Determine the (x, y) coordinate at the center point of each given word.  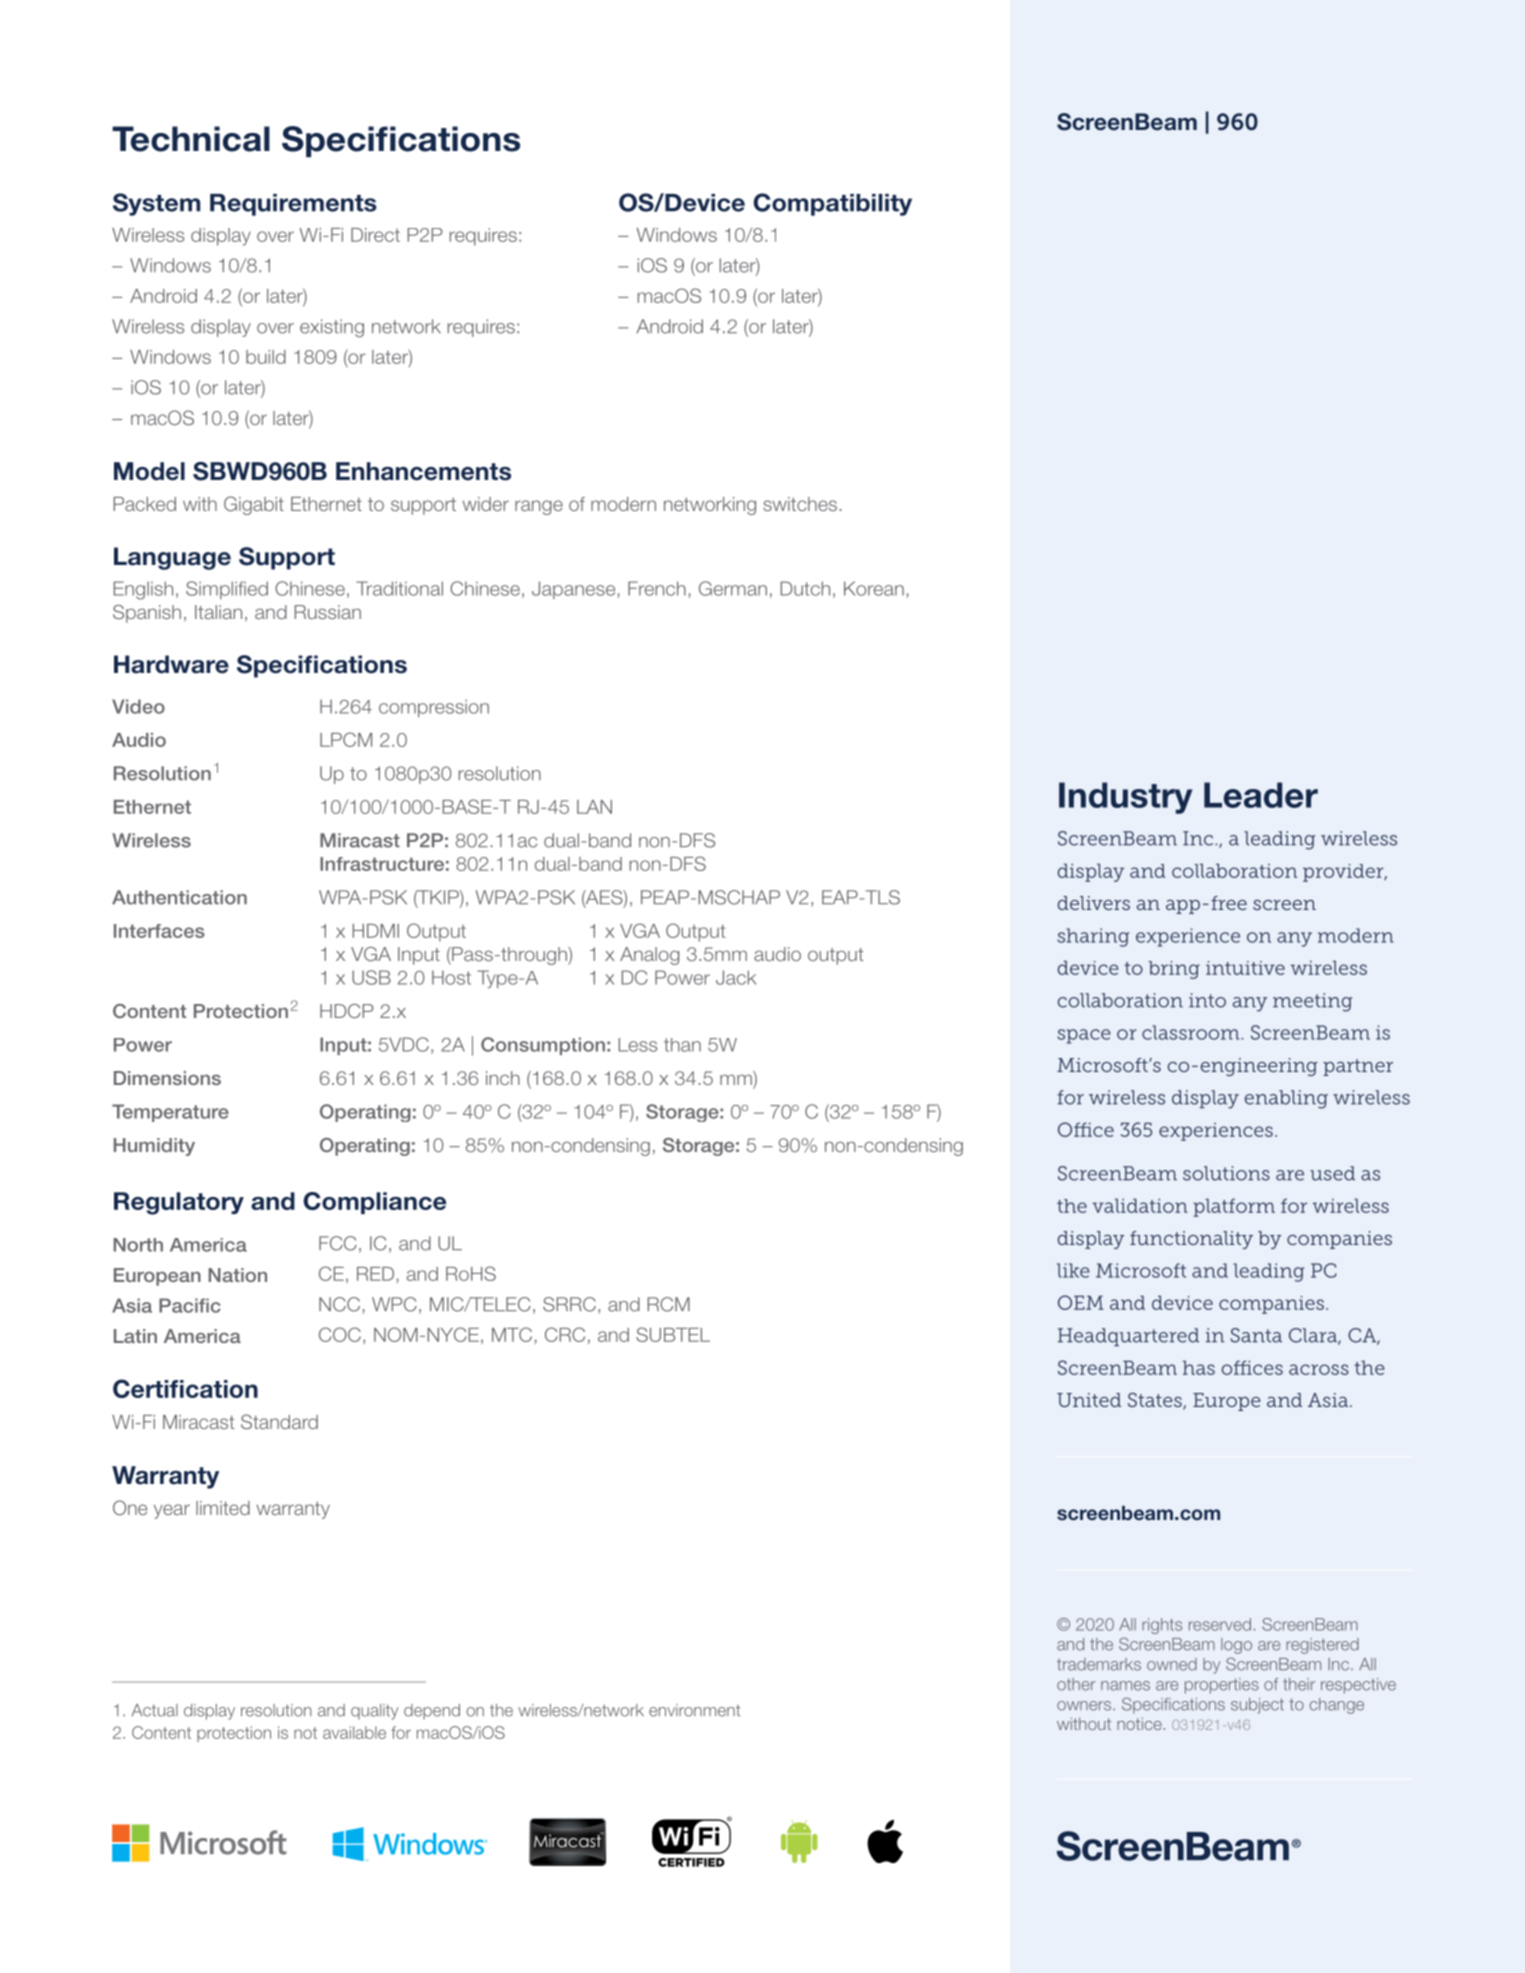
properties (1222, 1686)
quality (374, 1712)
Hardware (171, 664)
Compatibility (832, 204)
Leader (1261, 795)
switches (800, 504)
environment (694, 1710)
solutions (1226, 1173)
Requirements (293, 205)
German (733, 588)
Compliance (374, 1203)
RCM (669, 1304)
